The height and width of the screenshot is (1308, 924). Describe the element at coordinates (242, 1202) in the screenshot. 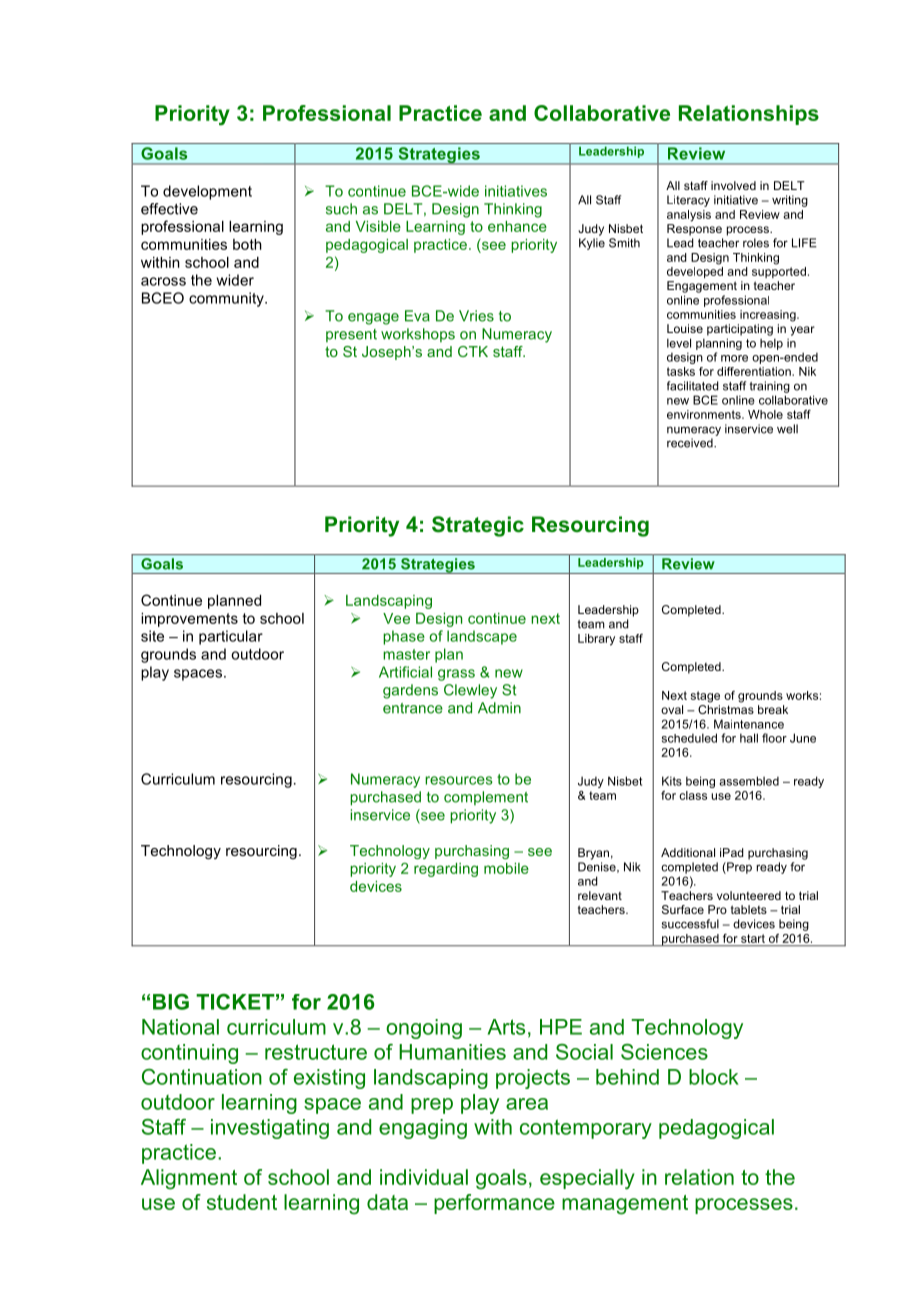

I see `student` at that location.
